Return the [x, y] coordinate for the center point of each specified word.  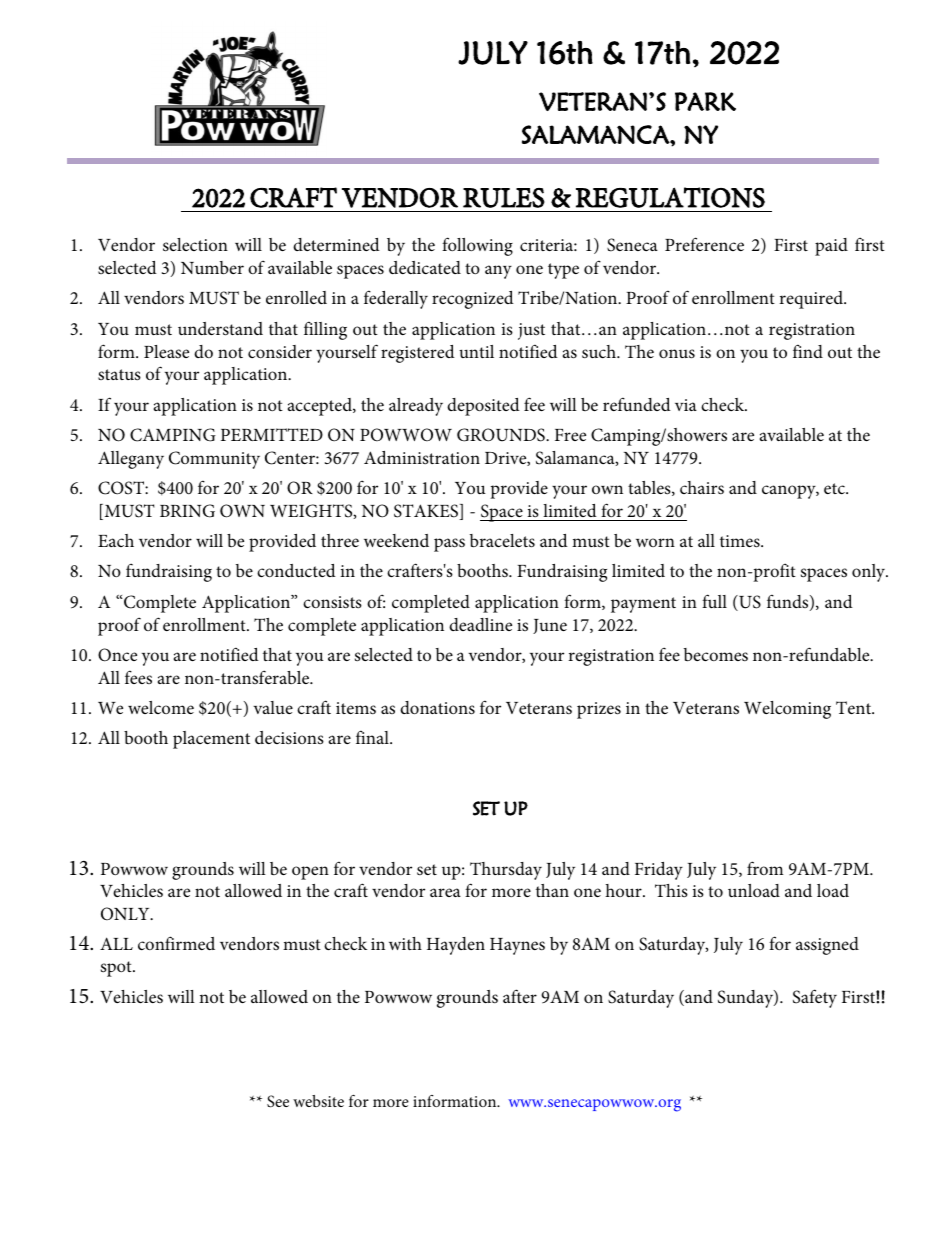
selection [195, 245]
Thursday [506, 871]
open [310, 873]
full [714, 601]
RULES [504, 198]
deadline [480, 624]
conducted [296, 570]
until [476, 351]
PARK [705, 101]
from [765, 868]
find [808, 351]
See [278, 1101]
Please [166, 351]
